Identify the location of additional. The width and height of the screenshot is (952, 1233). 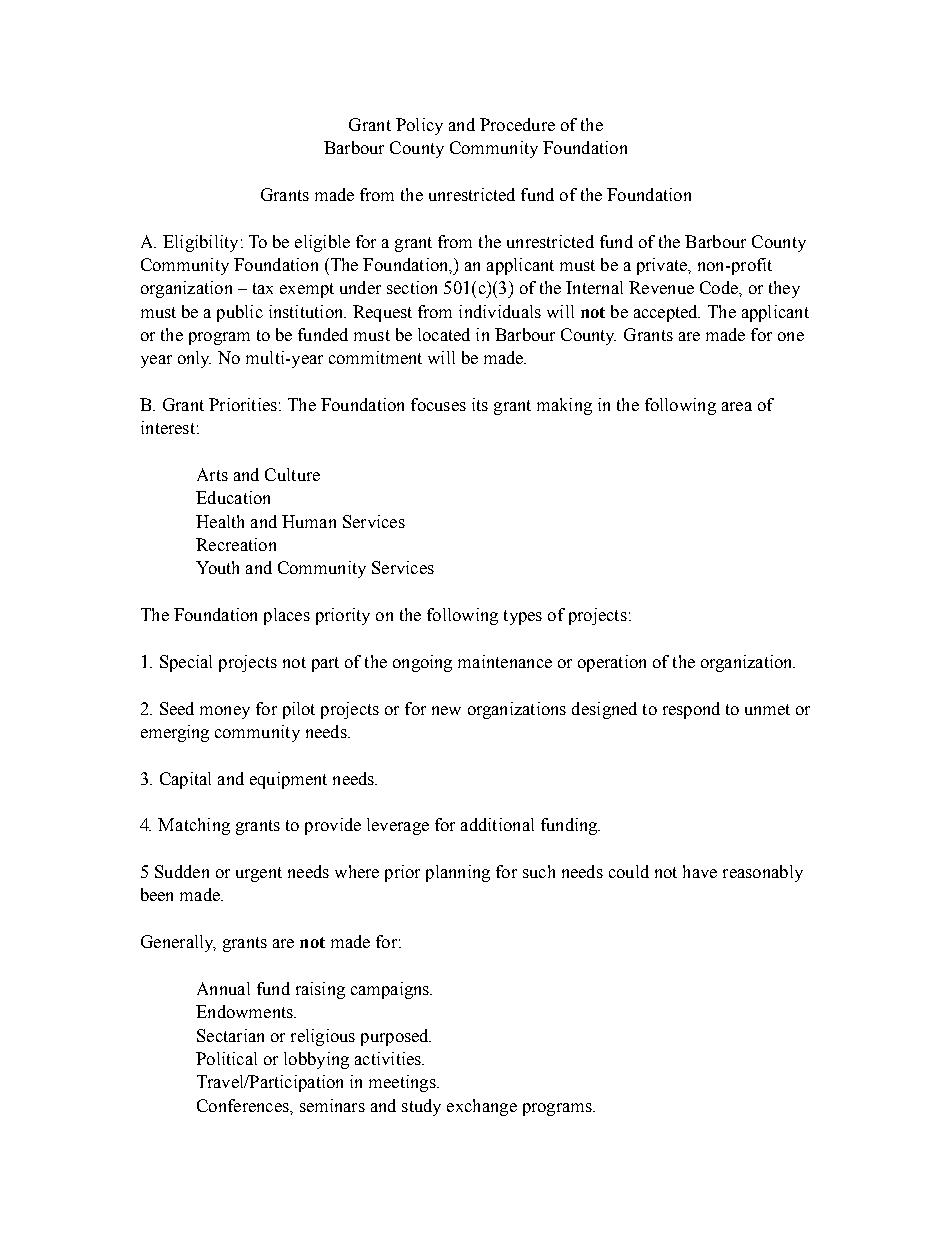
(497, 824).
